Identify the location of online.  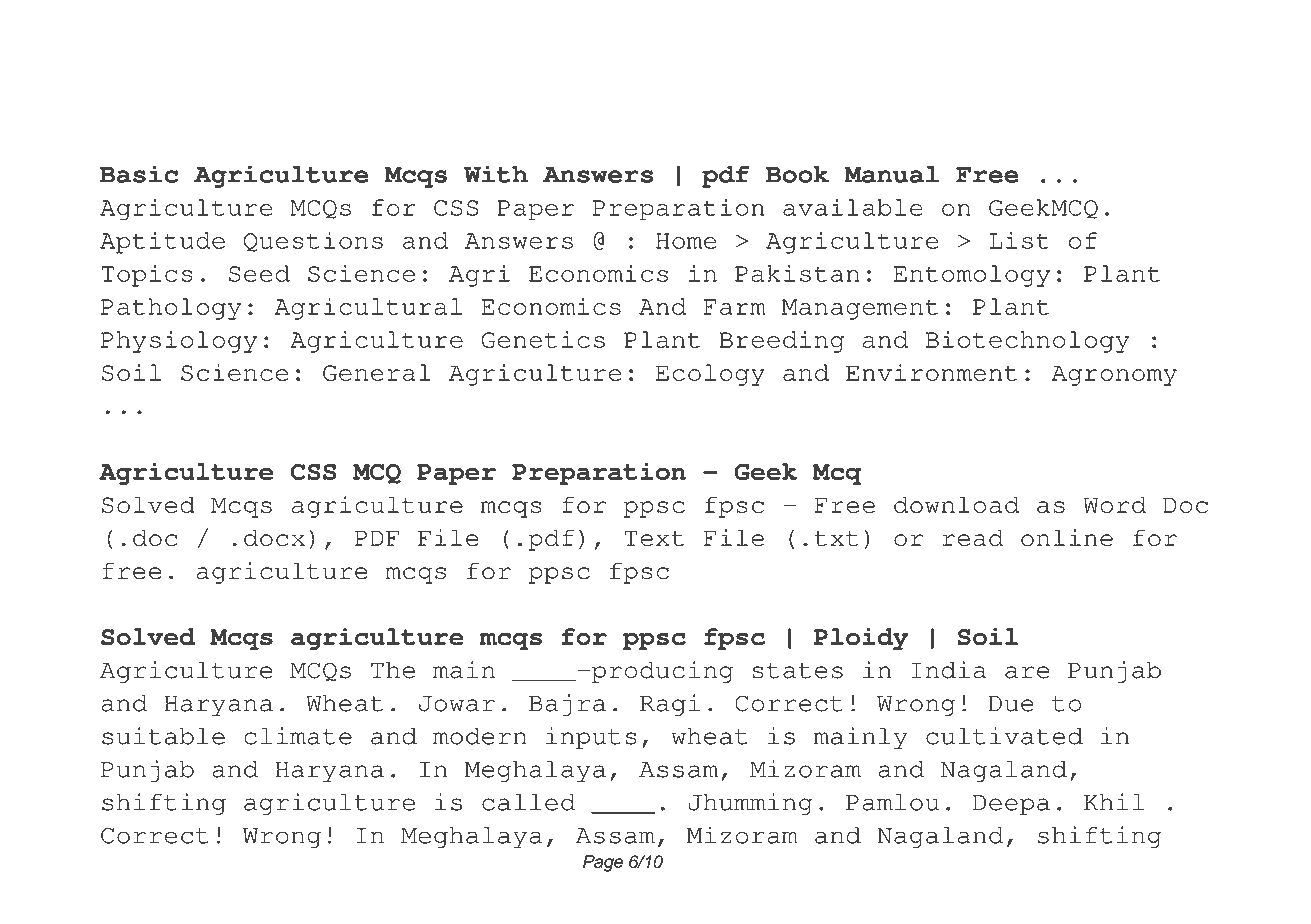
(1067, 538).
